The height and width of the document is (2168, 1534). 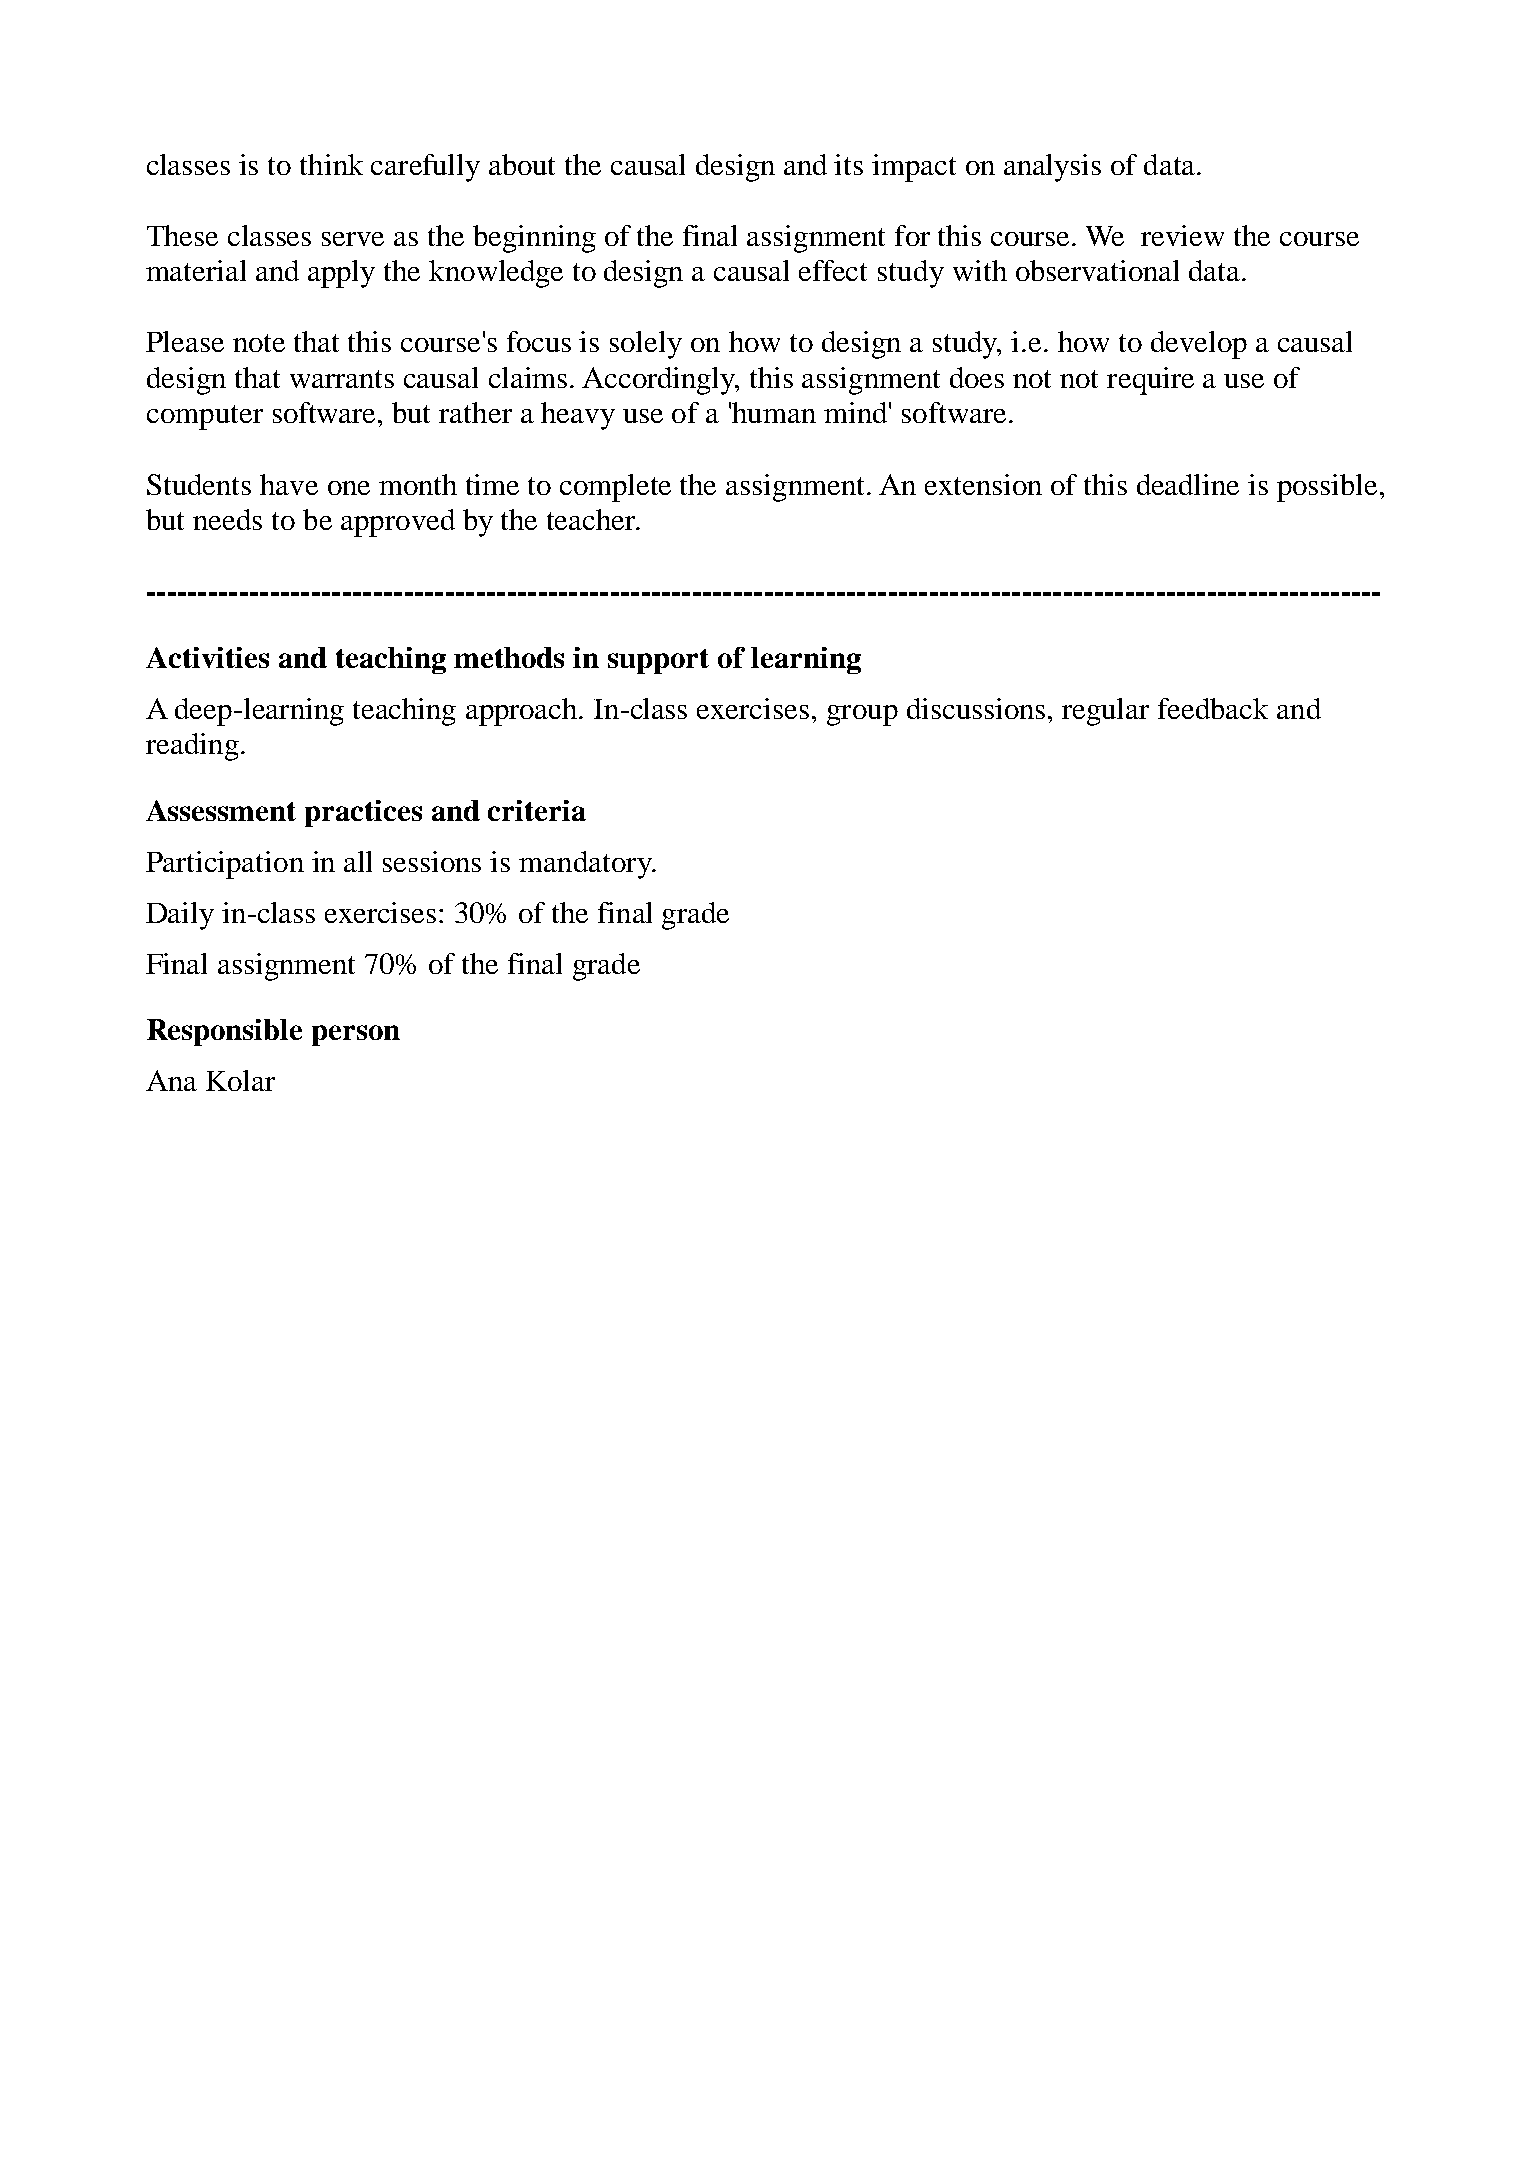 I want to click on think, so click(x=331, y=164).
